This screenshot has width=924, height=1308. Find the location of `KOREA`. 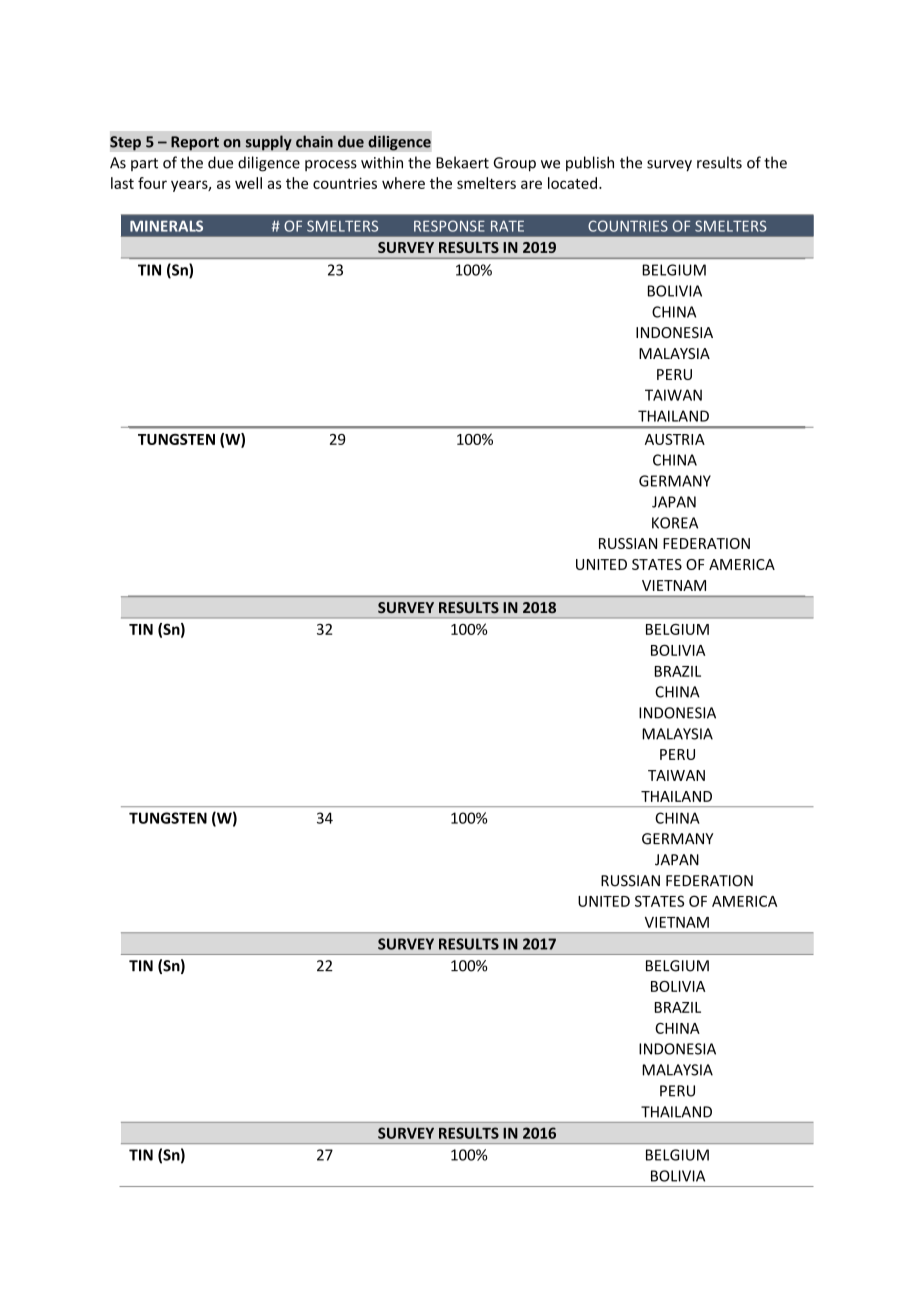

KOREA is located at coordinates (675, 523).
